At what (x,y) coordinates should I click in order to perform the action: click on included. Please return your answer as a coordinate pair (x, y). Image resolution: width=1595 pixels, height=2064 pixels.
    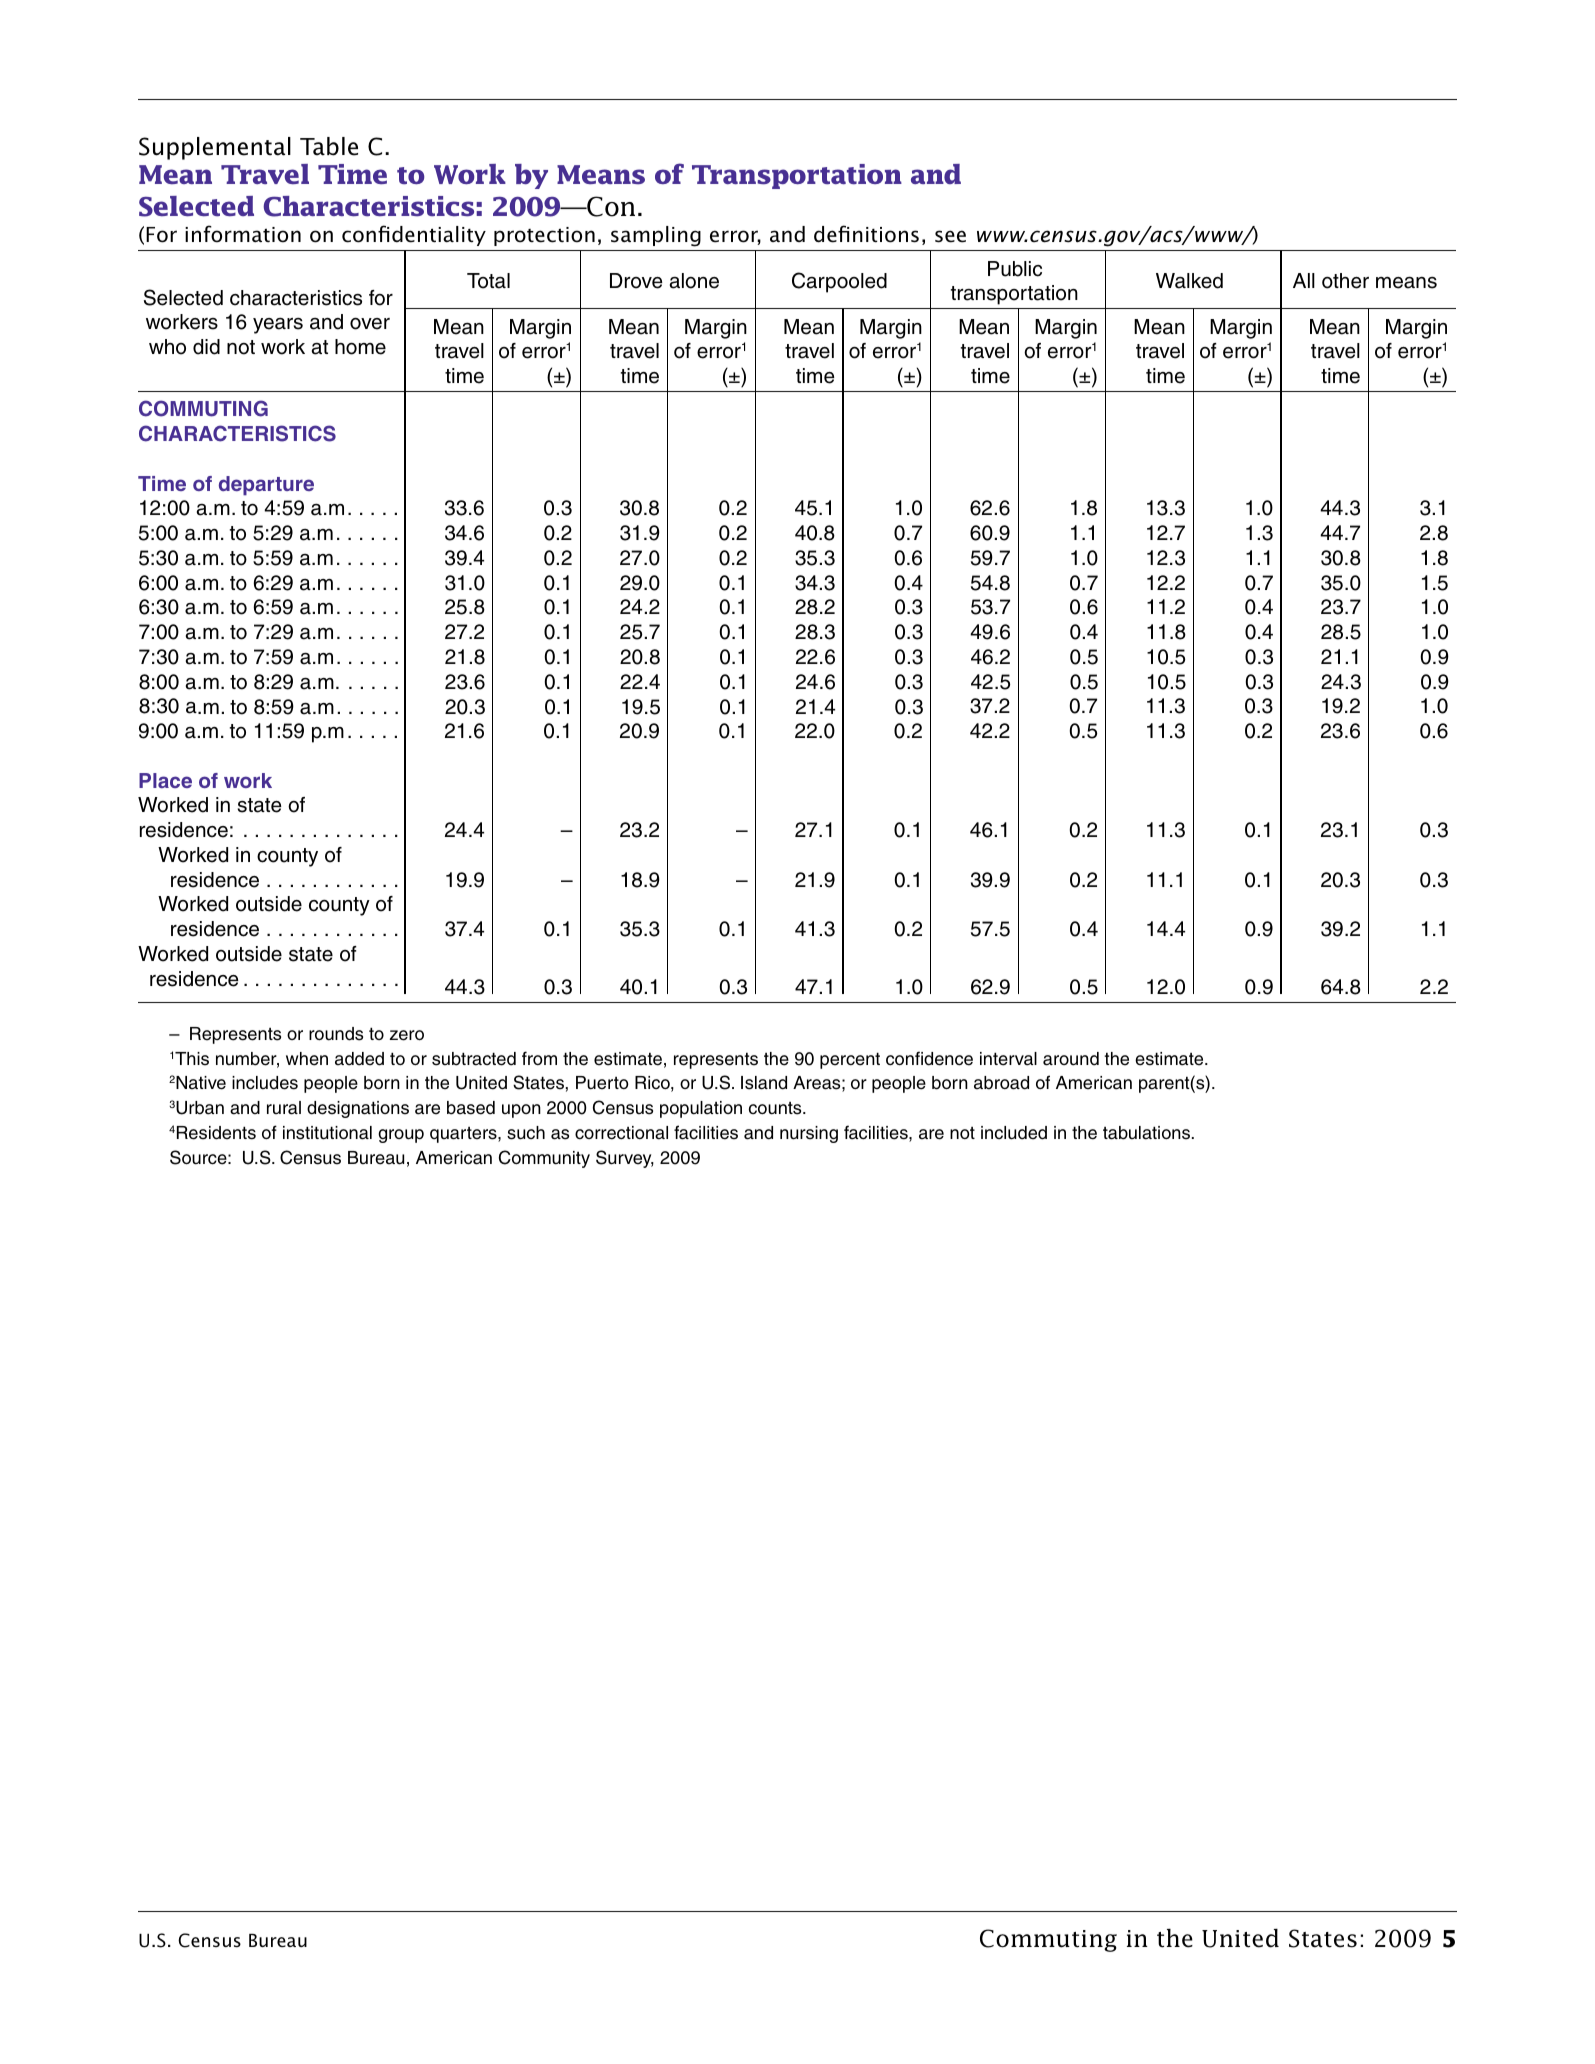
    Looking at the image, I should click on (1014, 1133).
